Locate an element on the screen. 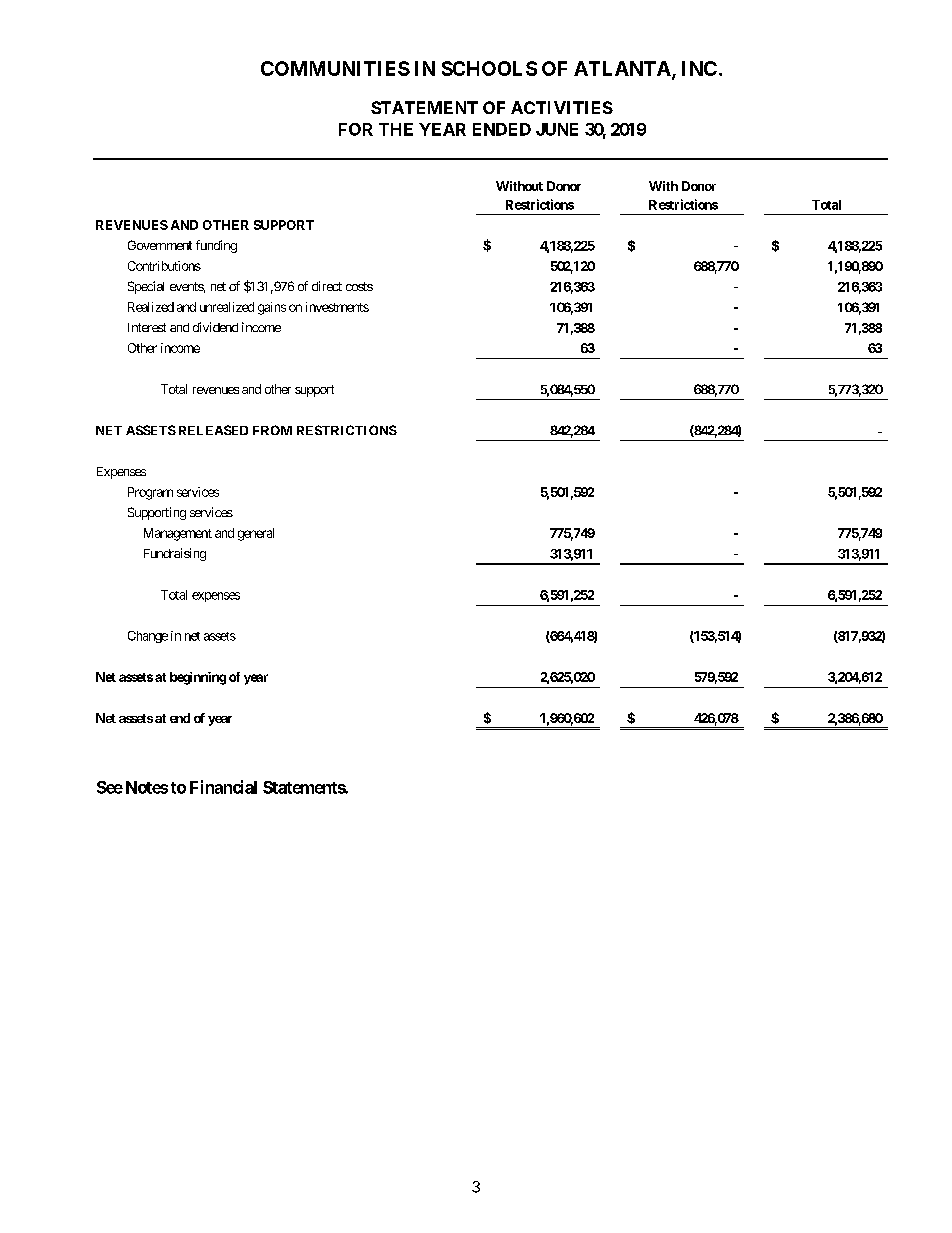 This screenshot has height=1233, width=952. RELEASED is located at coordinates (213, 430).
